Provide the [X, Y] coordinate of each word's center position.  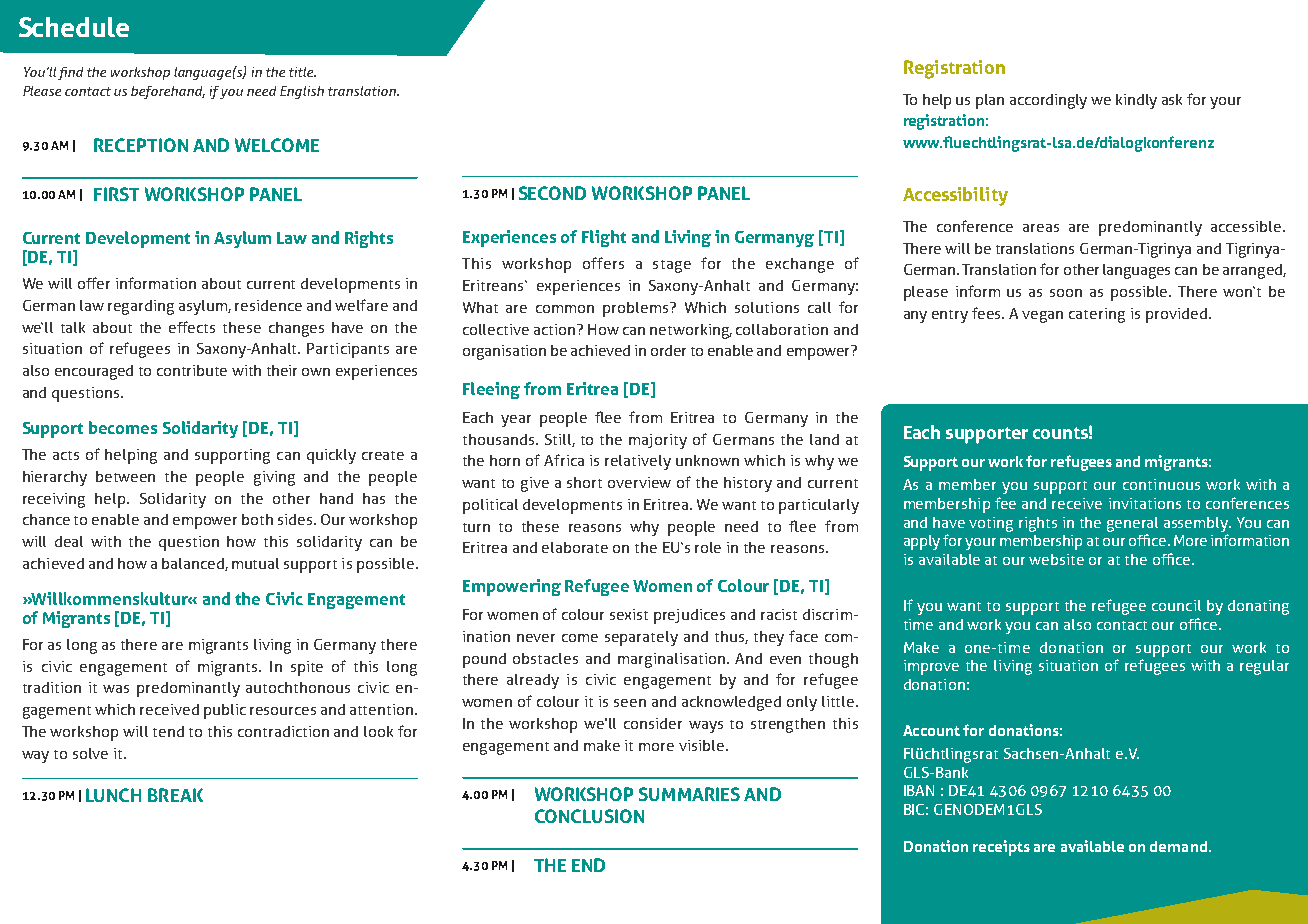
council [1176, 605]
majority [658, 441]
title [302, 72]
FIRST [116, 194]
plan [990, 101]
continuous [1161, 484]
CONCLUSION [589, 816]
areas [1041, 228]
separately [641, 638]
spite [307, 668]
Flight [604, 238]
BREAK [175, 795]
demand [1178, 846]
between [125, 476]
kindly [1136, 101]
